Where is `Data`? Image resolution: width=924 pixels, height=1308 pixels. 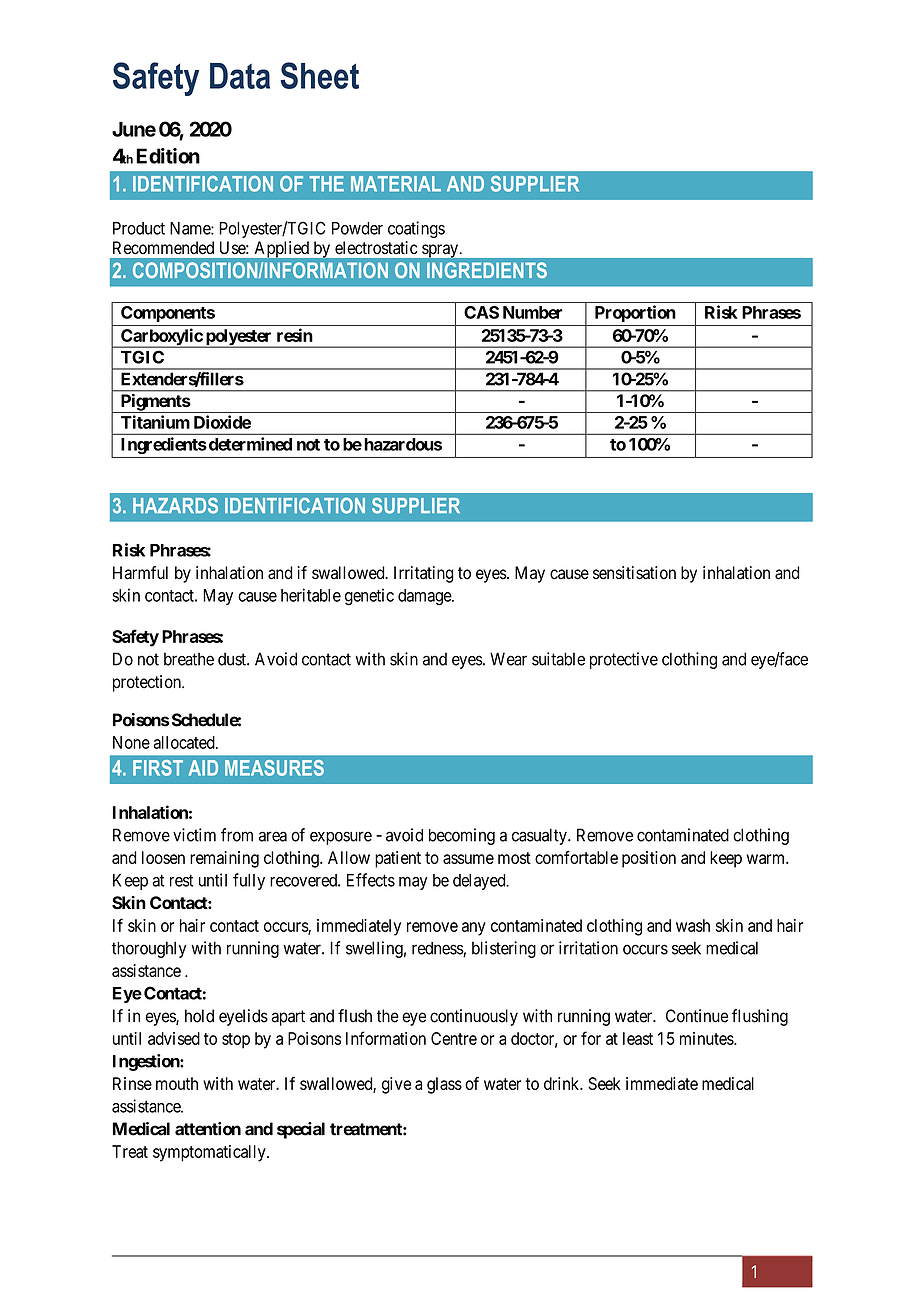
Data is located at coordinates (240, 76).
